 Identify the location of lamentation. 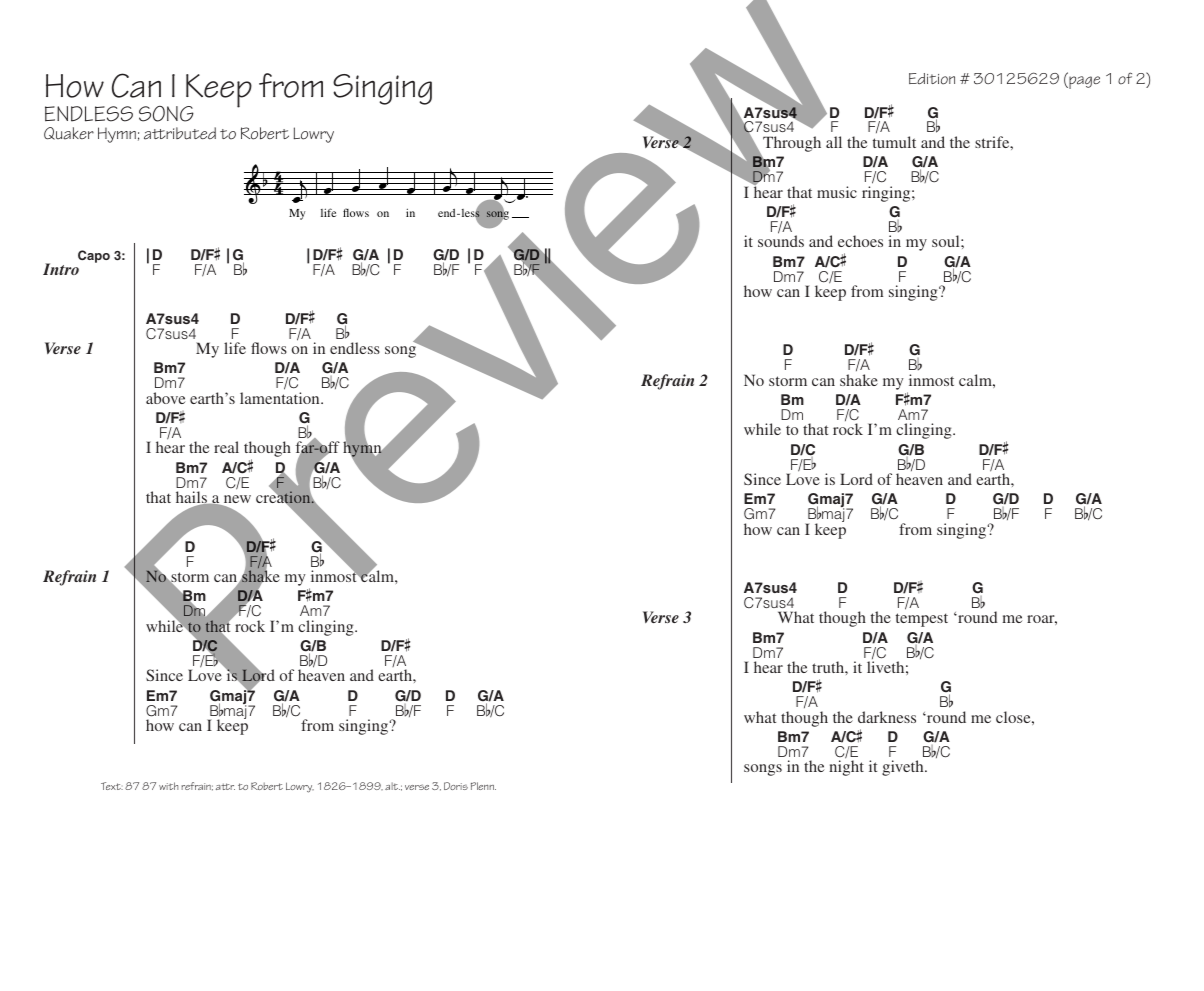
(281, 398).
